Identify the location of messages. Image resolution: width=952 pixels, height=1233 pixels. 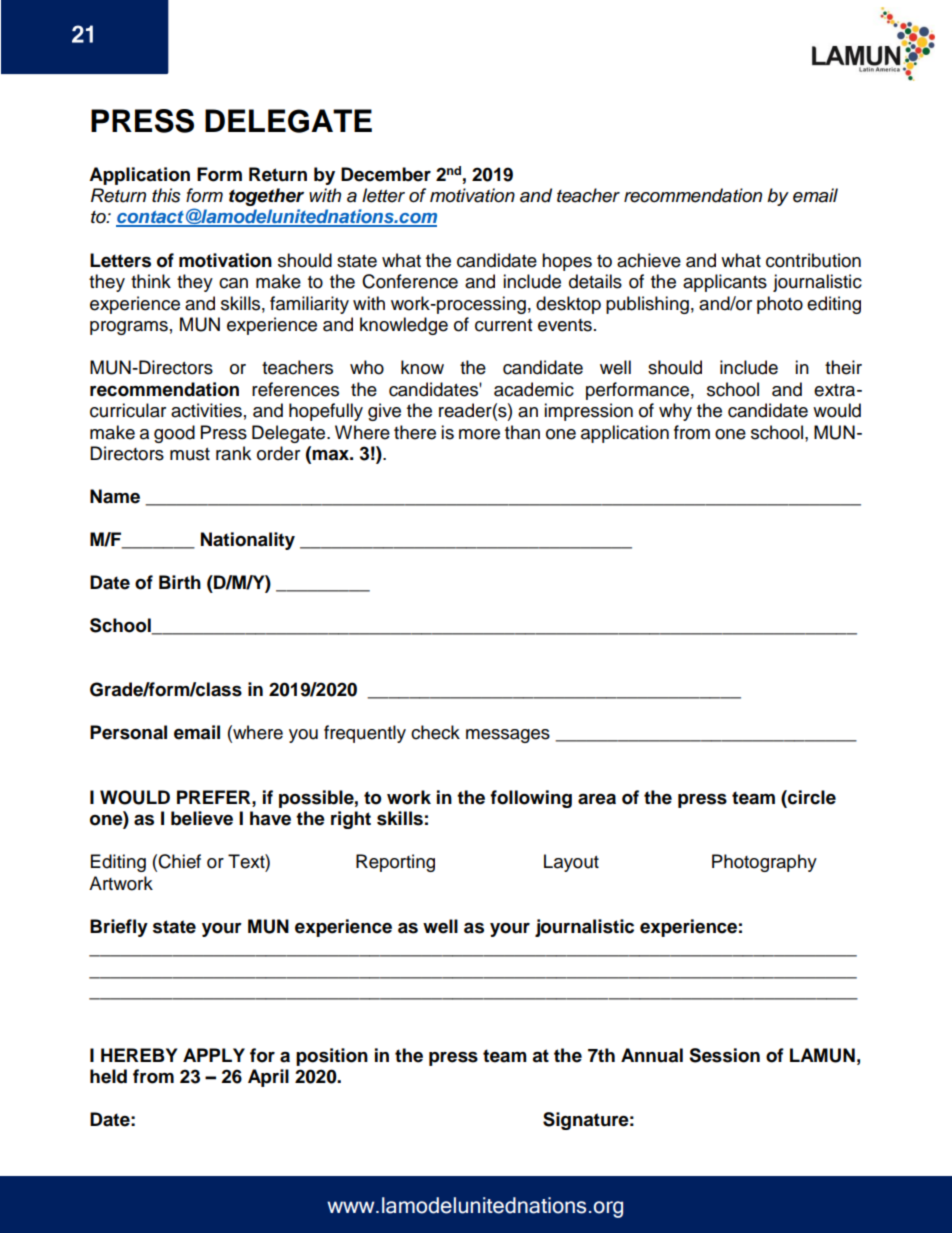
(508, 736).
